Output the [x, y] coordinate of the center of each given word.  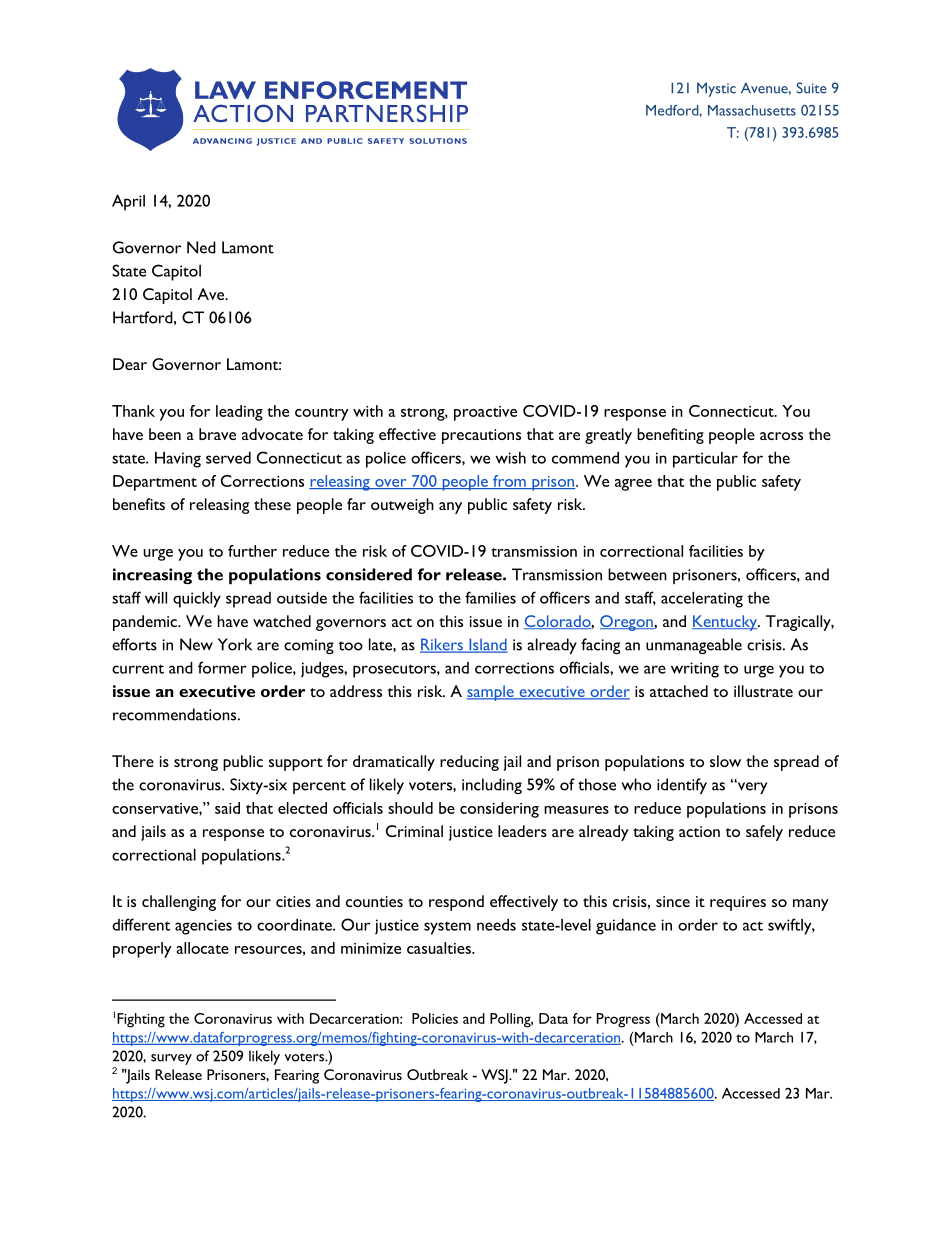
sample [491, 693]
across [781, 436]
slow [725, 761]
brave [217, 434]
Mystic [716, 89]
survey [171, 1059]
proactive [485, 413]
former [222, 667]
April [128, 202]
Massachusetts [752, 110]
